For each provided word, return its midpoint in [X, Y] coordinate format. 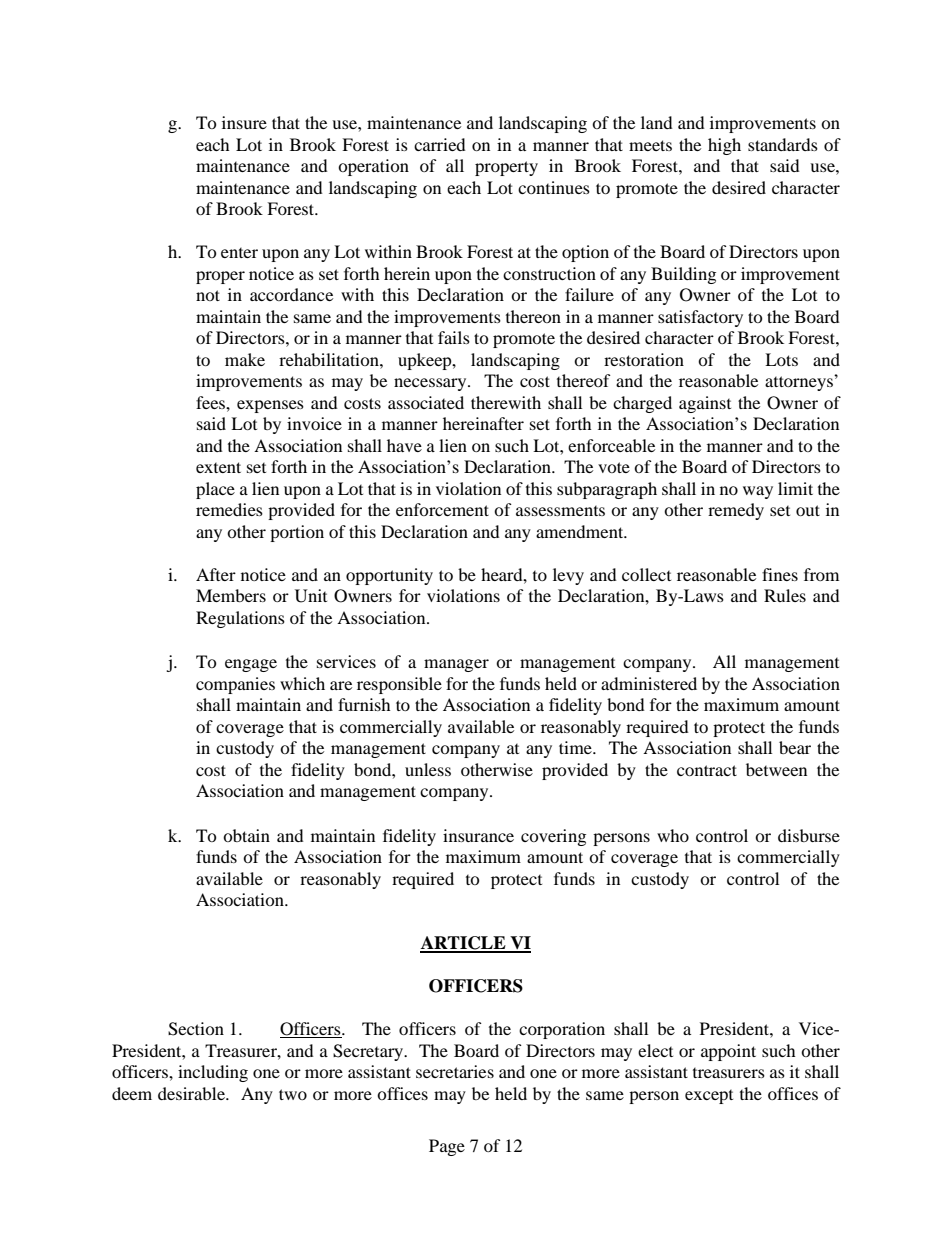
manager [456, 665]
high [724, 146]
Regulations [240, 619]
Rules [785, 595]
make [245, 359]
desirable [192, 1093]
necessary [431, 384]
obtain [246, 835]
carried [440, 144]
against [705, 404]
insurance [478, 835]
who [673, 835]
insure [244, 122]
